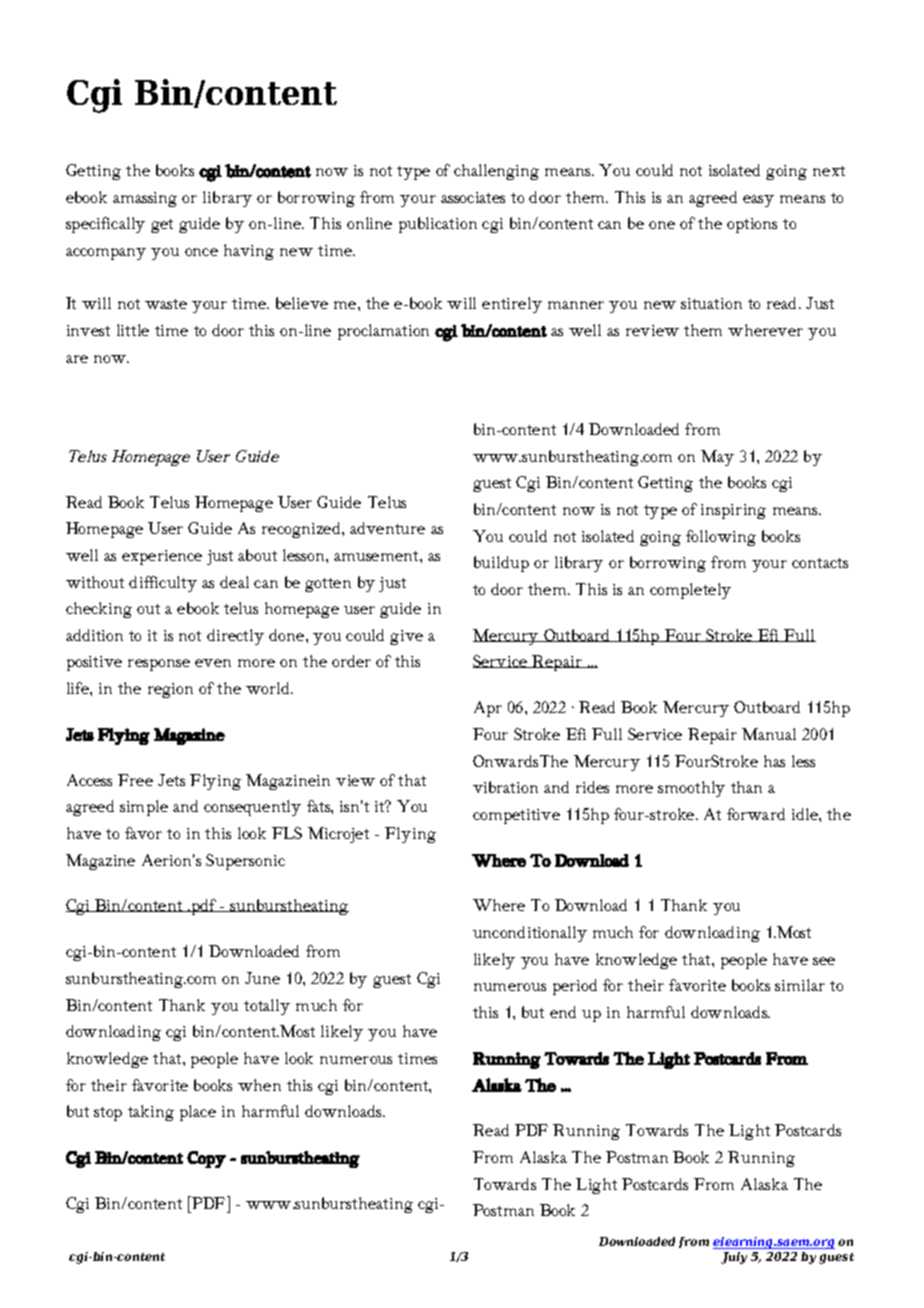  What do you see at coordinates (206, 1159) in the document?
I see `Copy` at bounding box center [206, 1159].
